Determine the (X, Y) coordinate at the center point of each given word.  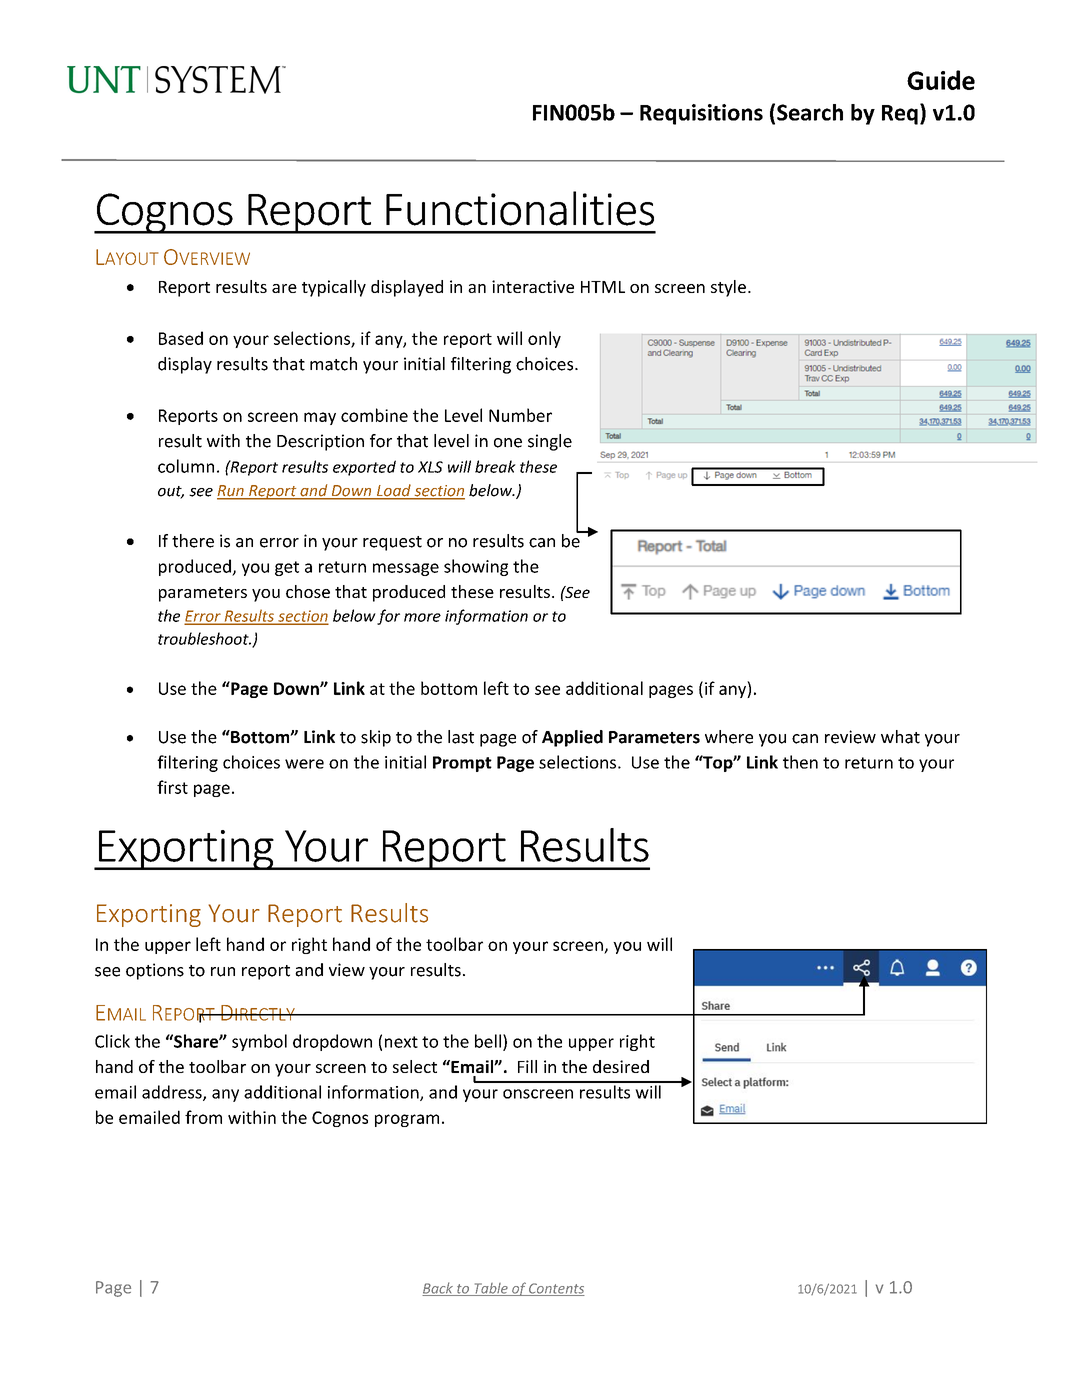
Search (810, 112)
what (900, 737)
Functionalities (520, 208)
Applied (572, 738)
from (203, 1117)
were (304, 764)
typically (334, 288)
